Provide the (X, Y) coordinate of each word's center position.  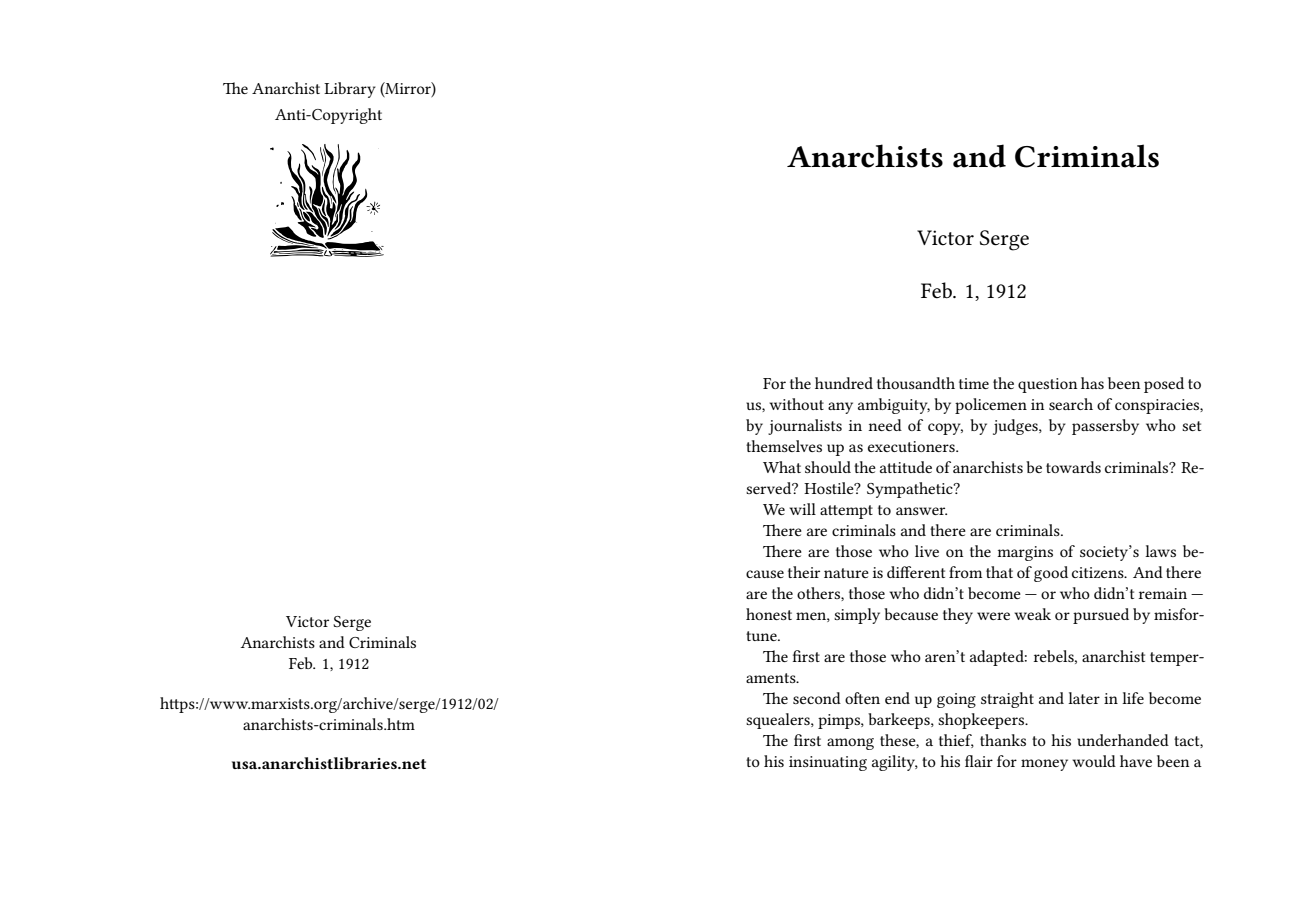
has (1092, 383)
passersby (1105, 427)
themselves (784, 446)
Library (350, 90)
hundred (844, 383)
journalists (805, 427)
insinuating (828, 763)
